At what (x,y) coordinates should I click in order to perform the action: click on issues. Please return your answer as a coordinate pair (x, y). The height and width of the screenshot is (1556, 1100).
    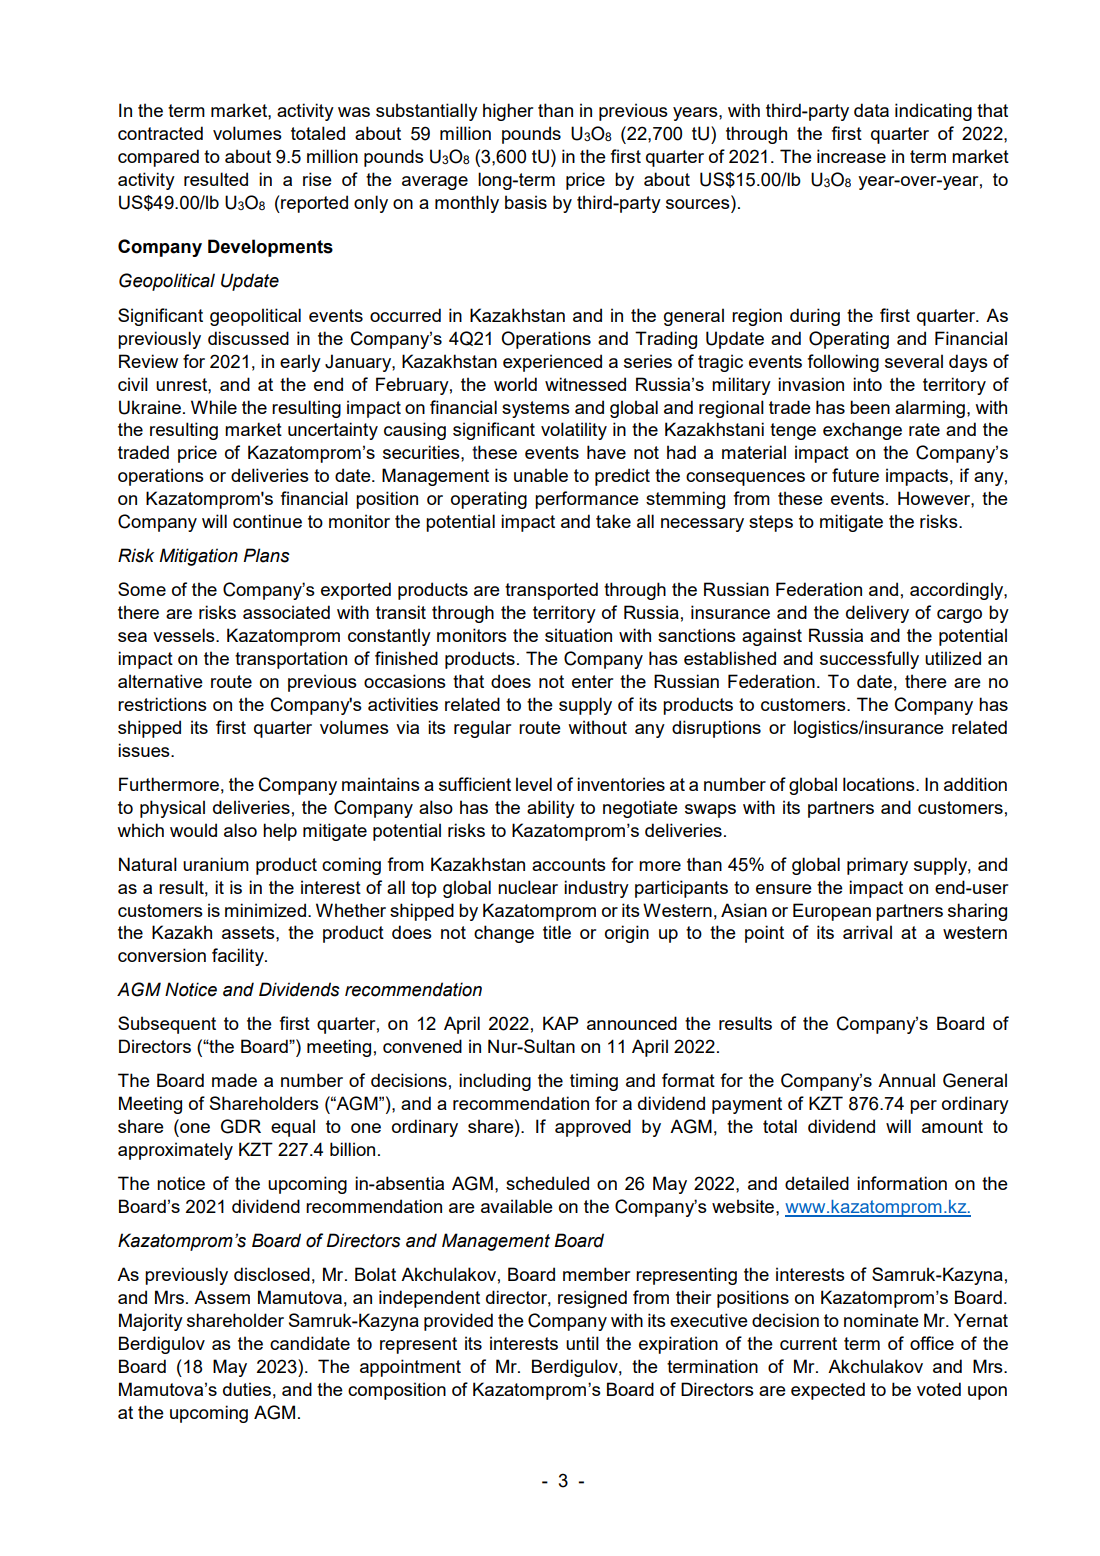
    Looking at the image, I should click on (145, 750).
